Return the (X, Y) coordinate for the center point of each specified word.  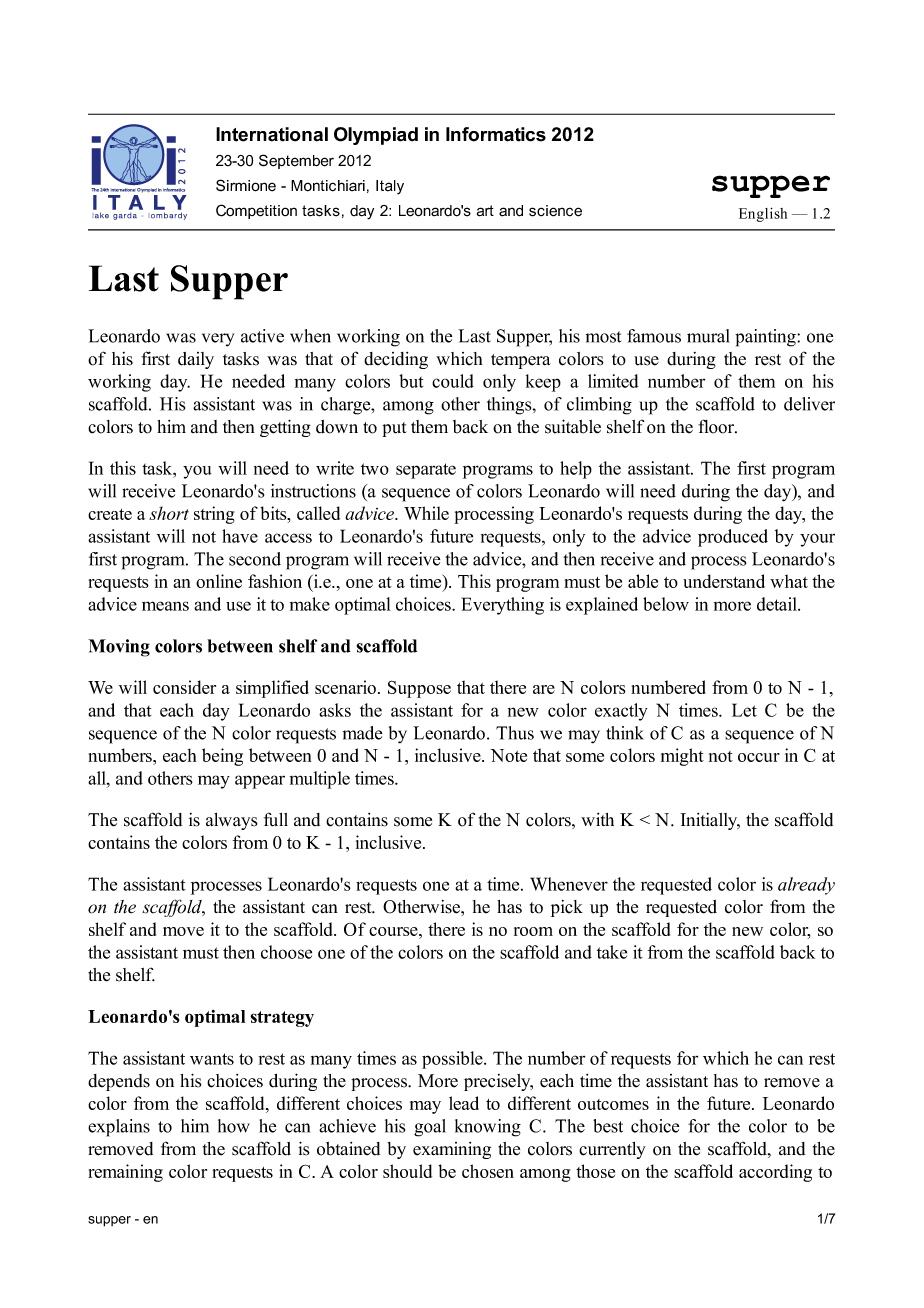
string (214, 515)
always (232, 821)
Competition (256, 211)
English (763, 214)
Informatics (496, 134)
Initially (710, 821)
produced (733, 538)
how (234, 1126)
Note (508, 755)
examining (452, 1150)
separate (426, 471)
